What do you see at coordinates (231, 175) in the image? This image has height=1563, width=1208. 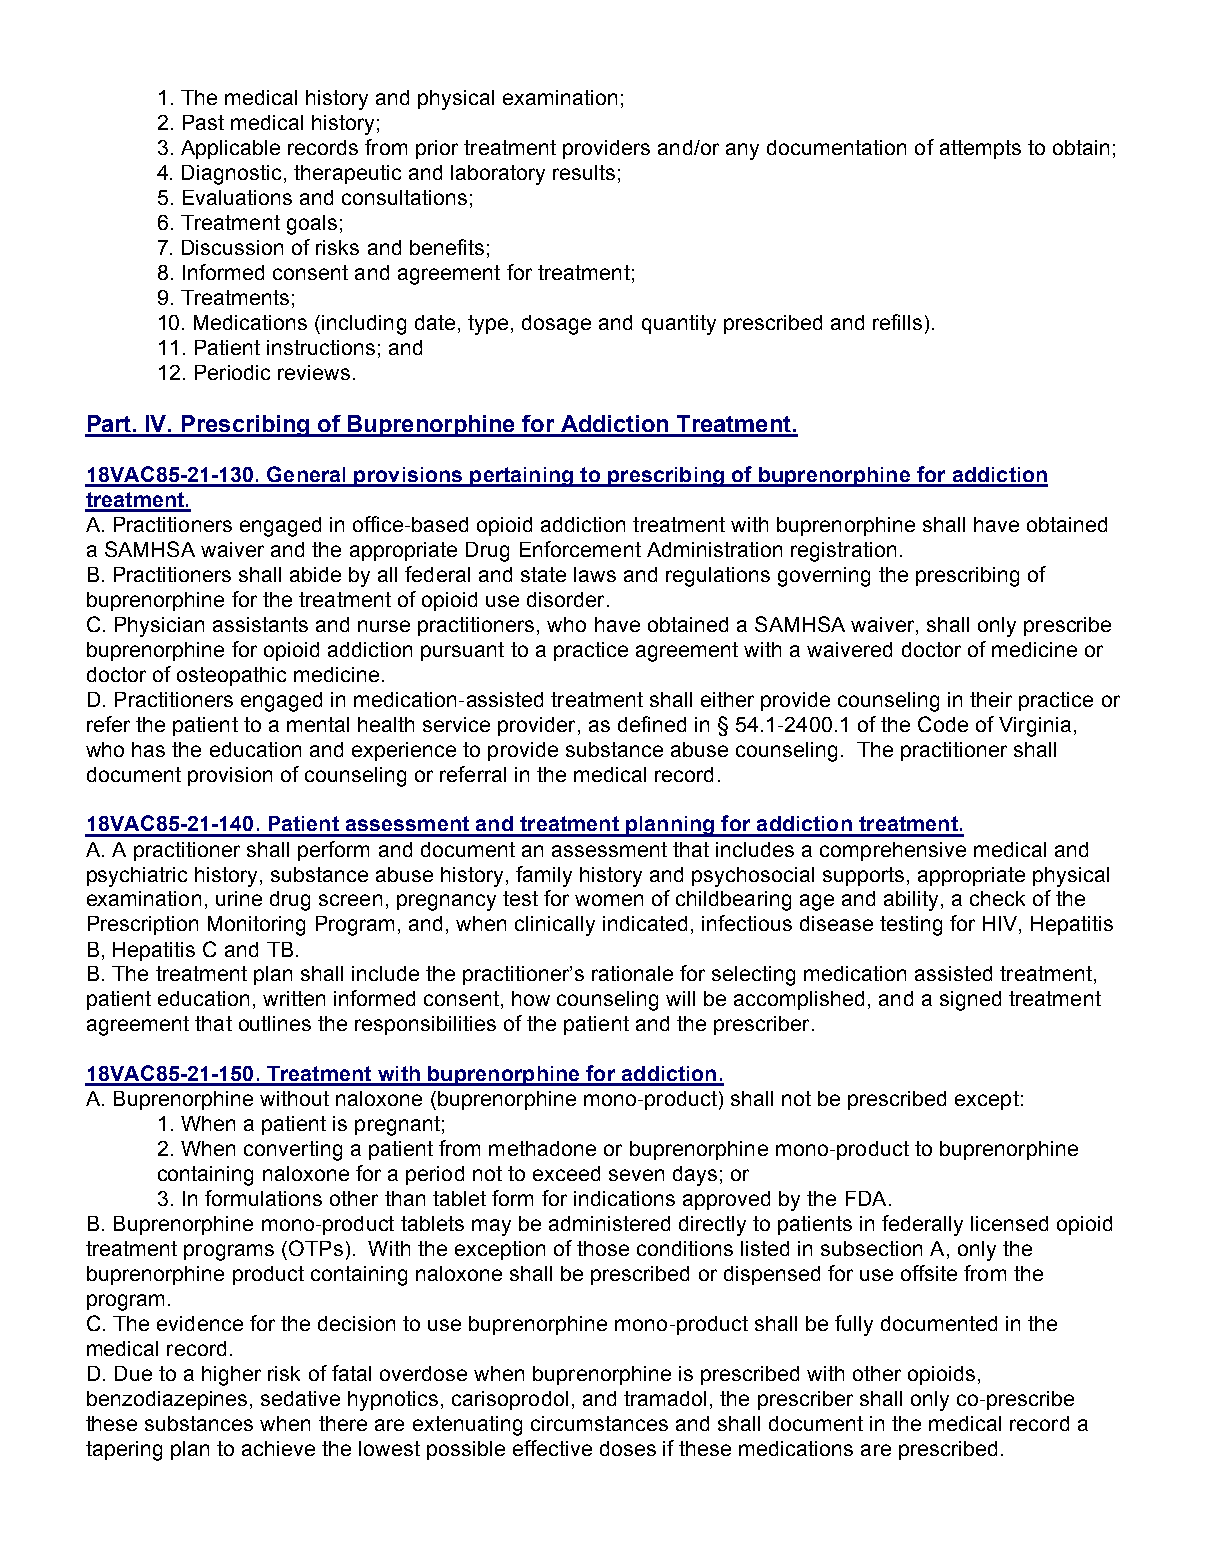 I see `Diagnostic` at bounding box center [231, 175].
